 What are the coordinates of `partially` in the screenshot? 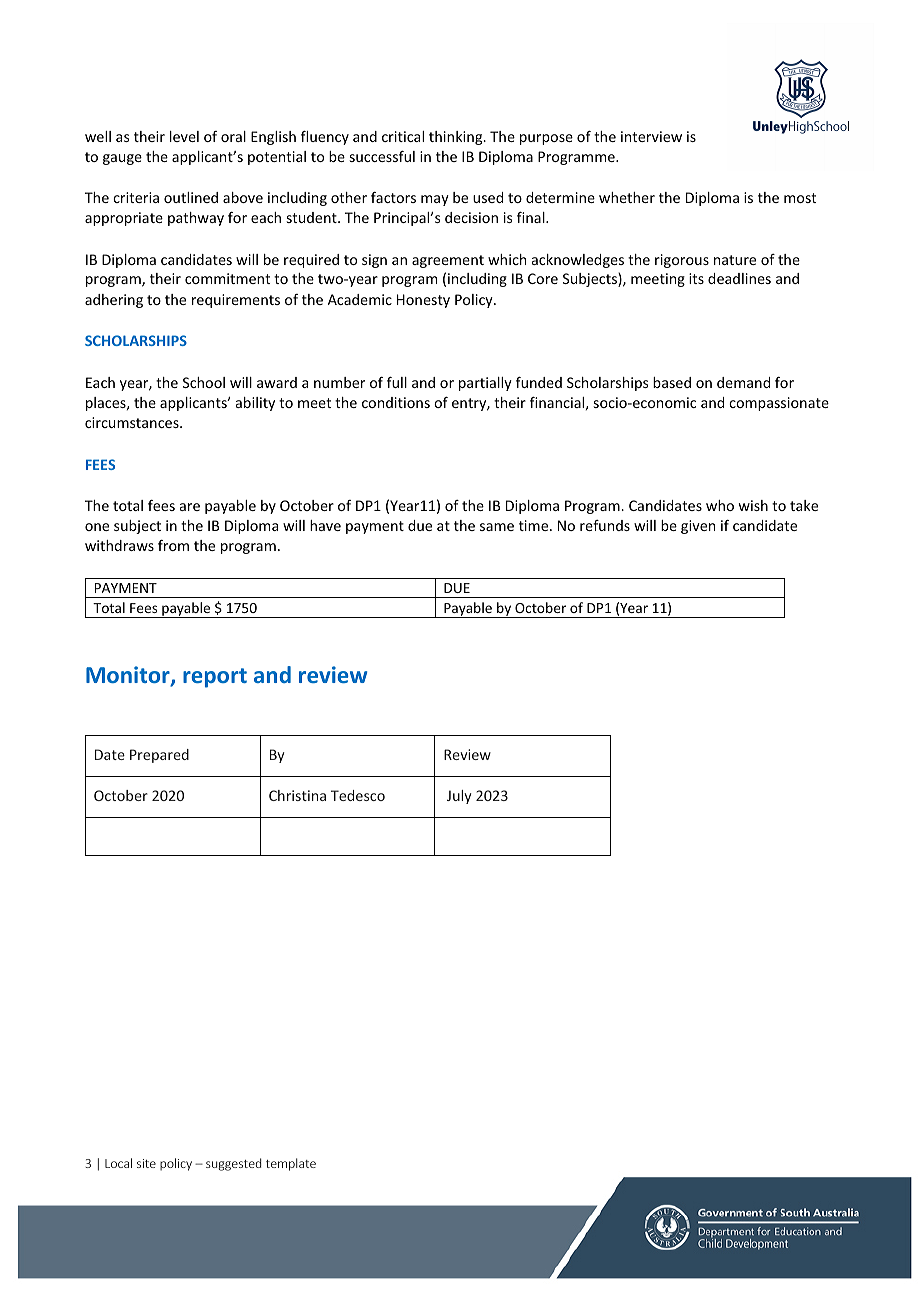 It's located at (485, 384).
